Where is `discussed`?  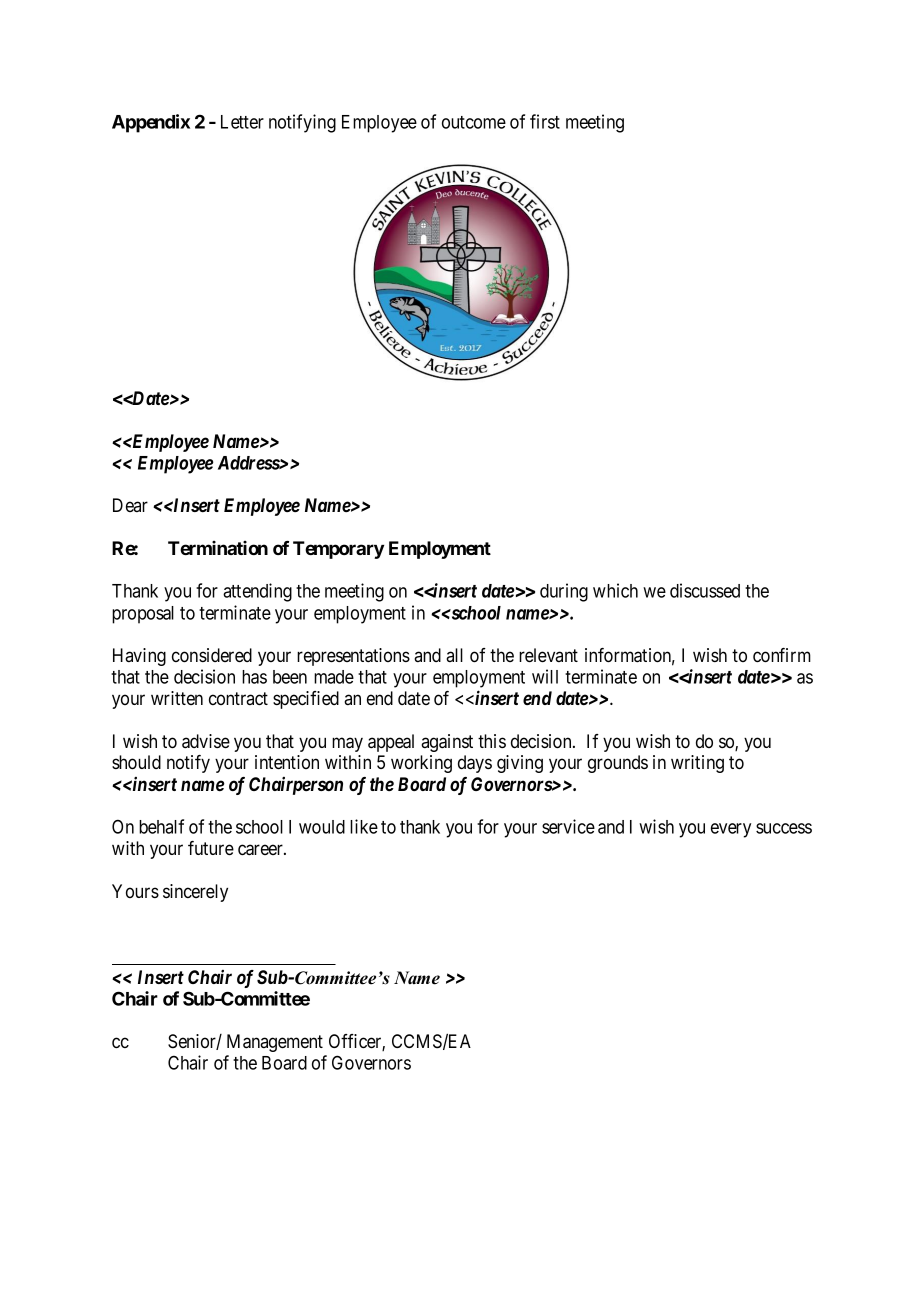
discussed is located at coordinates (705, 590).
